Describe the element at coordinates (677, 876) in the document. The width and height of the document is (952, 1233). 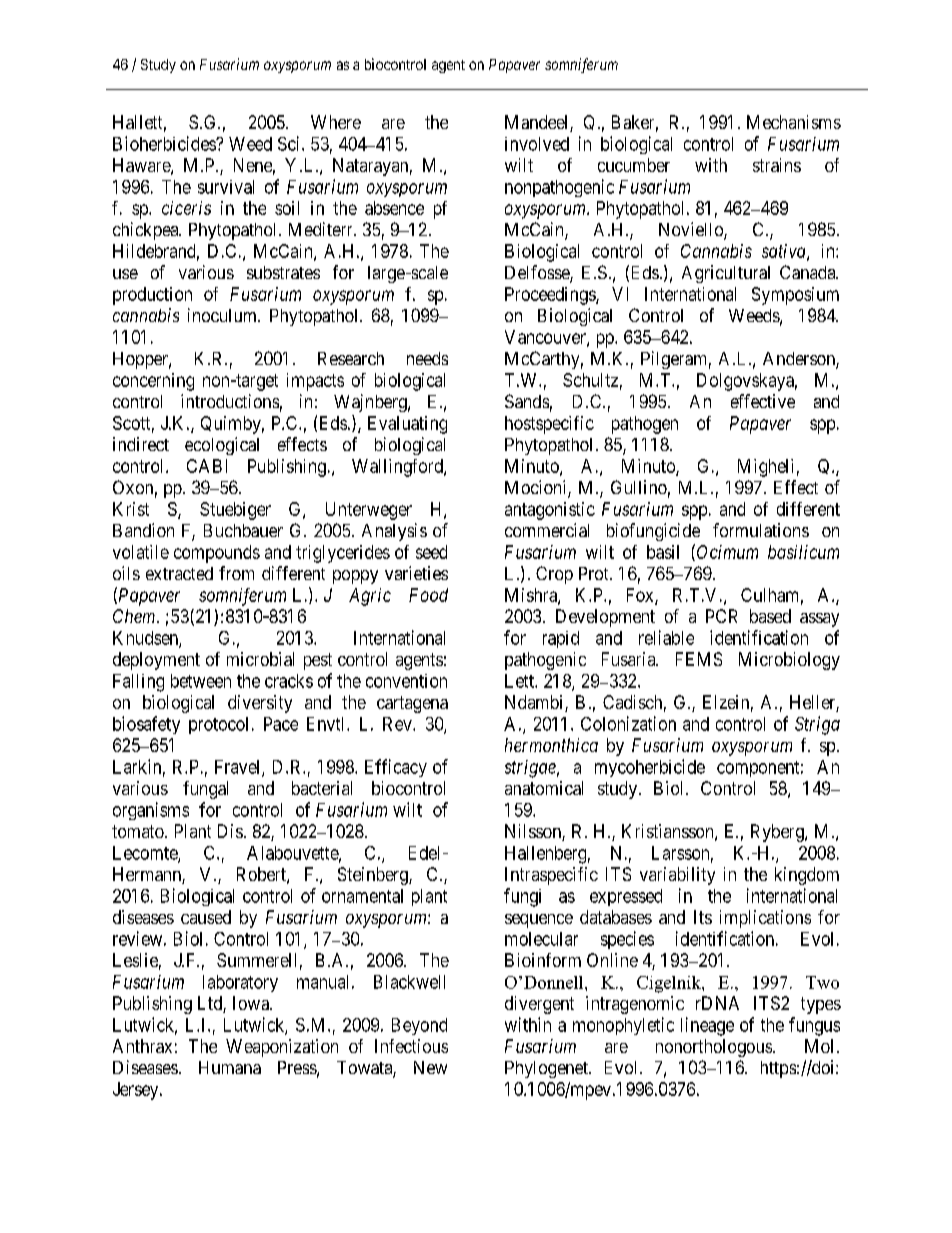
I see `variability` at that location.
